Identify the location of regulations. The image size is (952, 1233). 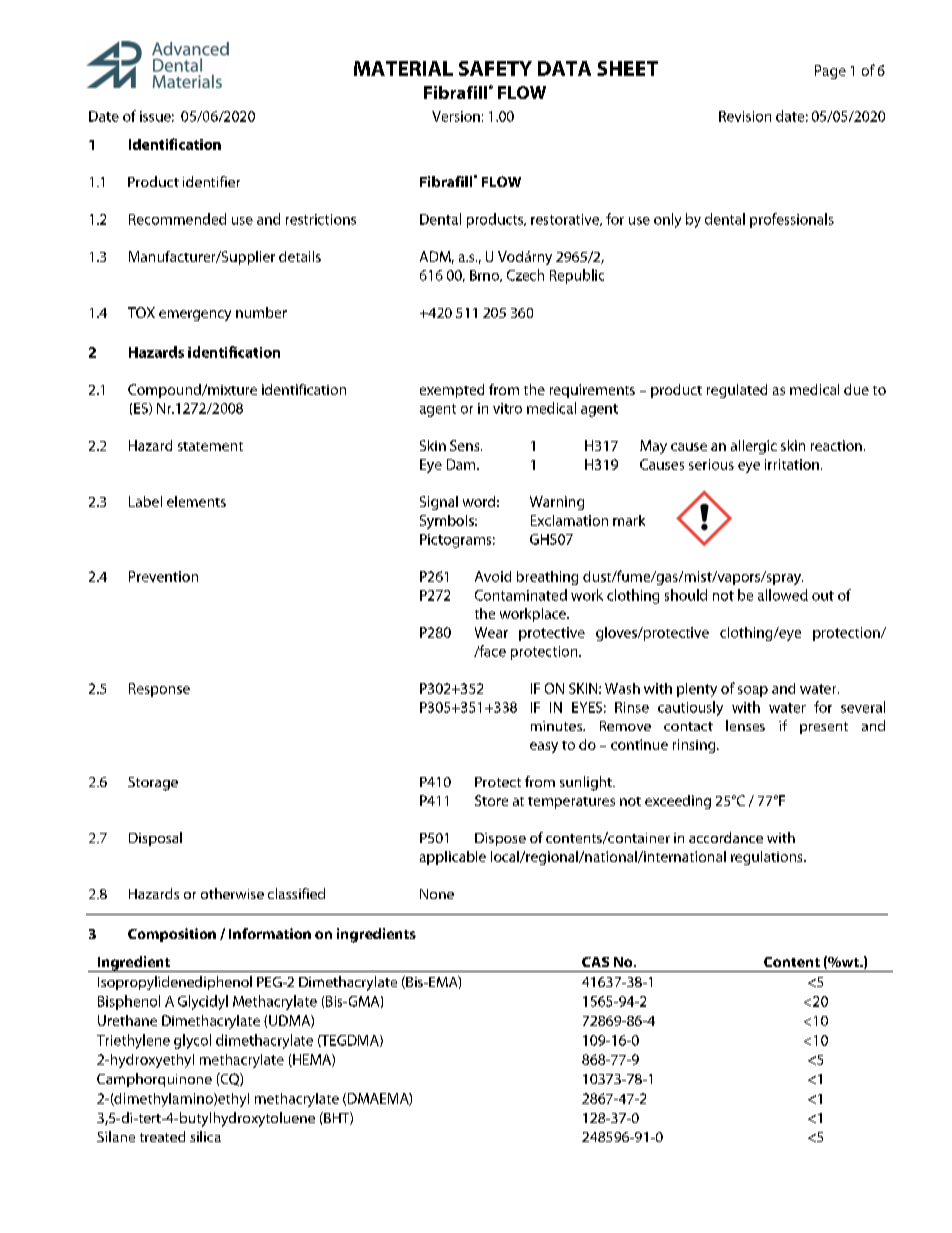
(768, 858).
